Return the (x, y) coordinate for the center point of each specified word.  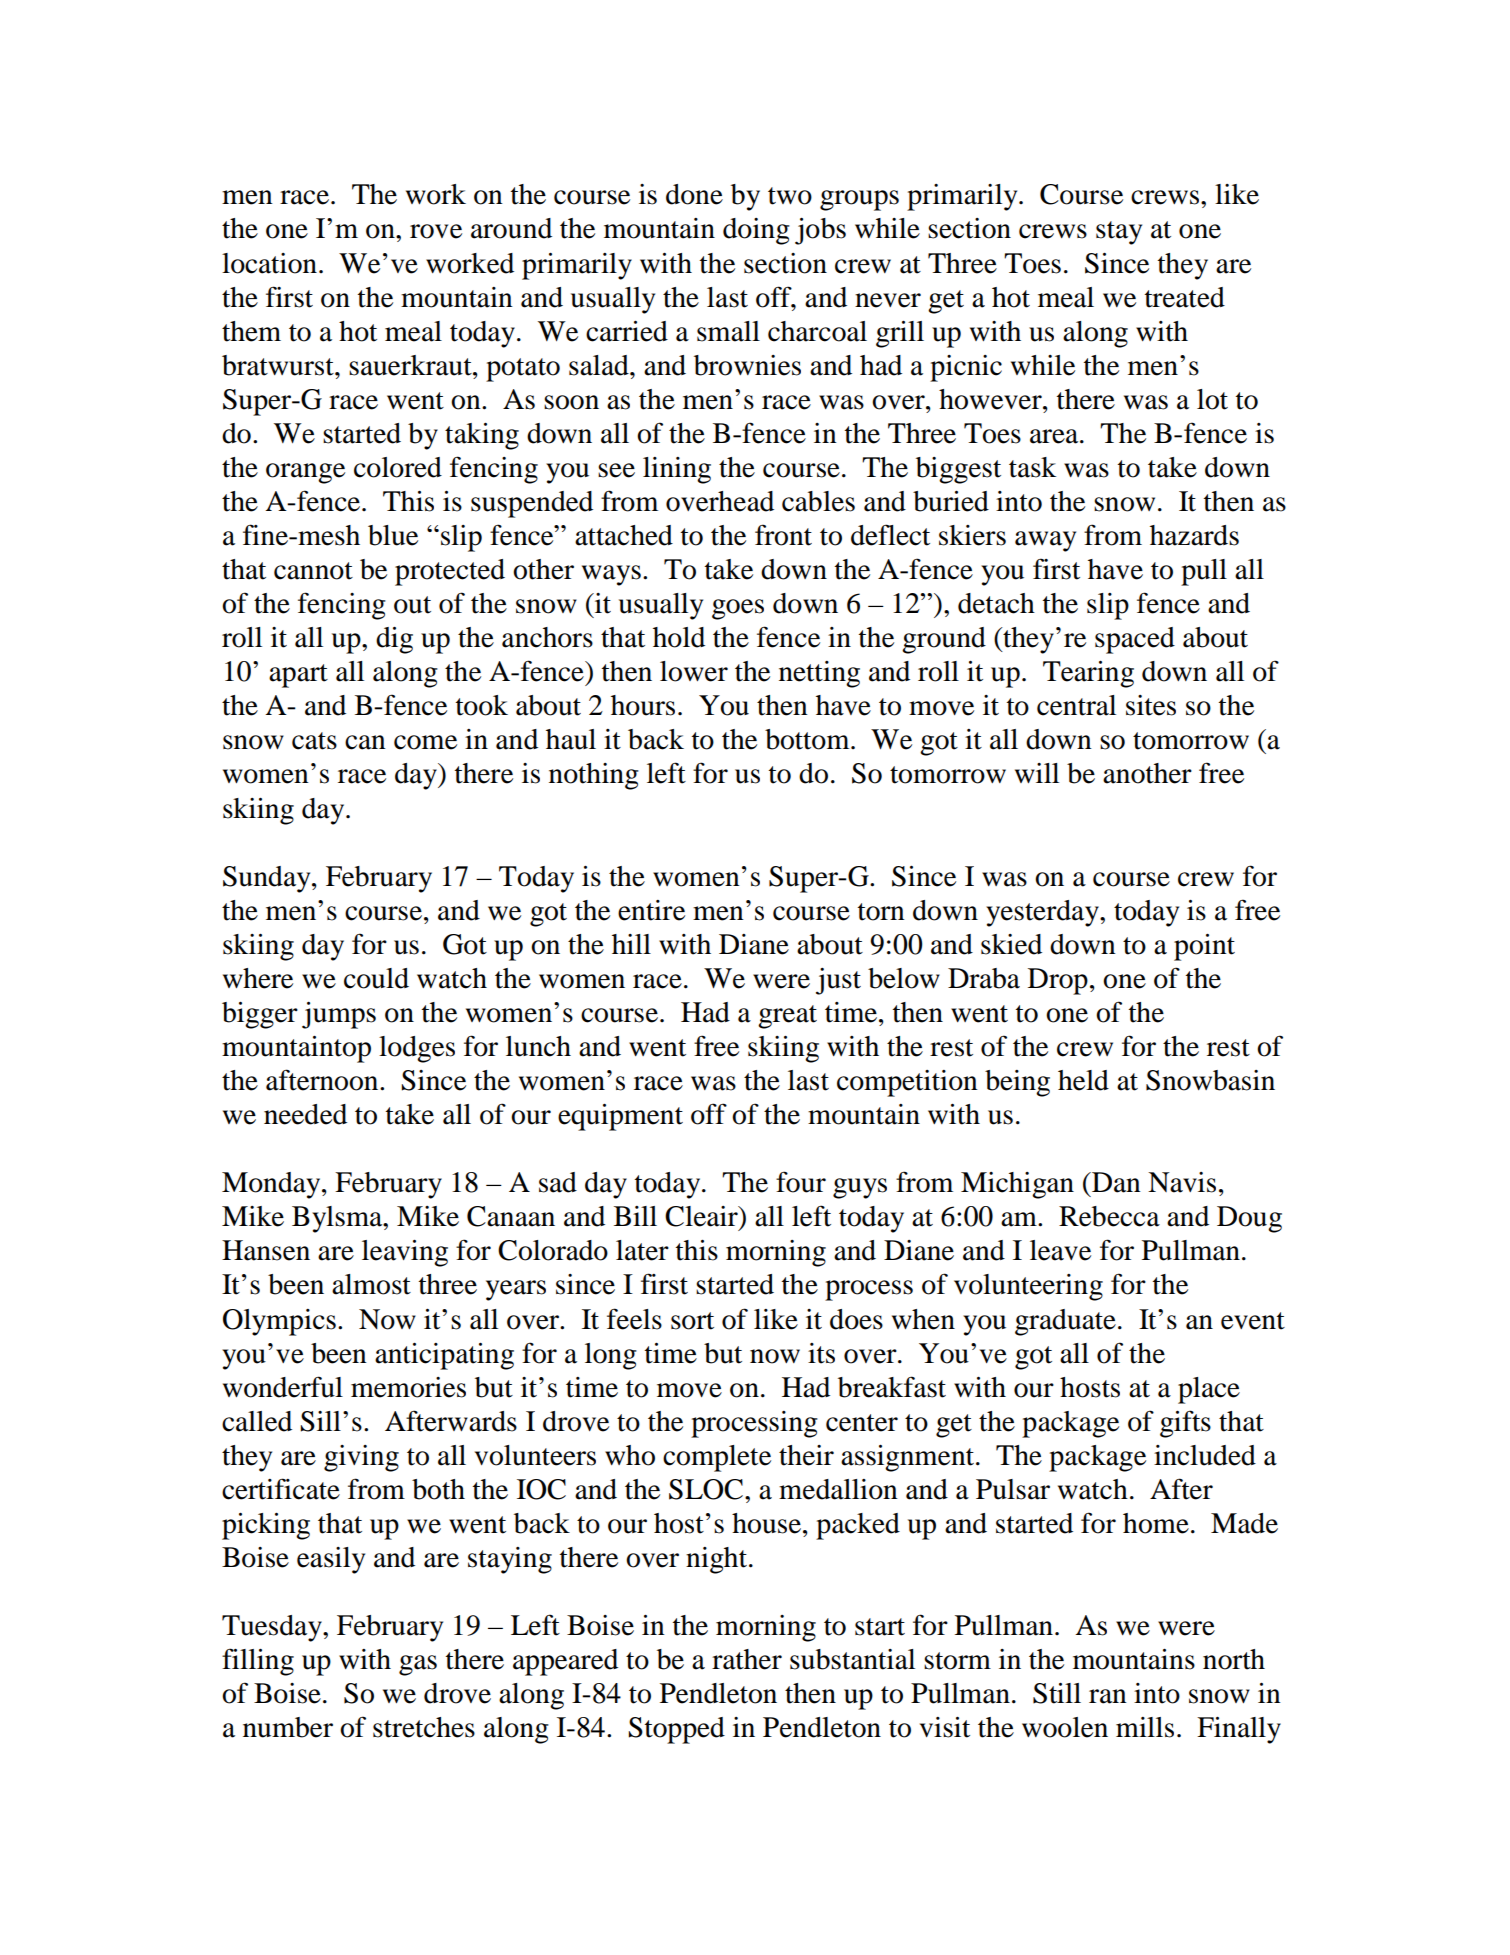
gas (418, 1665)
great (787, 1017)
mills (1145, 1727)
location (269, 263)
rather (747, 1659)
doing (756, 231)
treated (1185, 297)
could (376, 978)
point (1204, 947)
